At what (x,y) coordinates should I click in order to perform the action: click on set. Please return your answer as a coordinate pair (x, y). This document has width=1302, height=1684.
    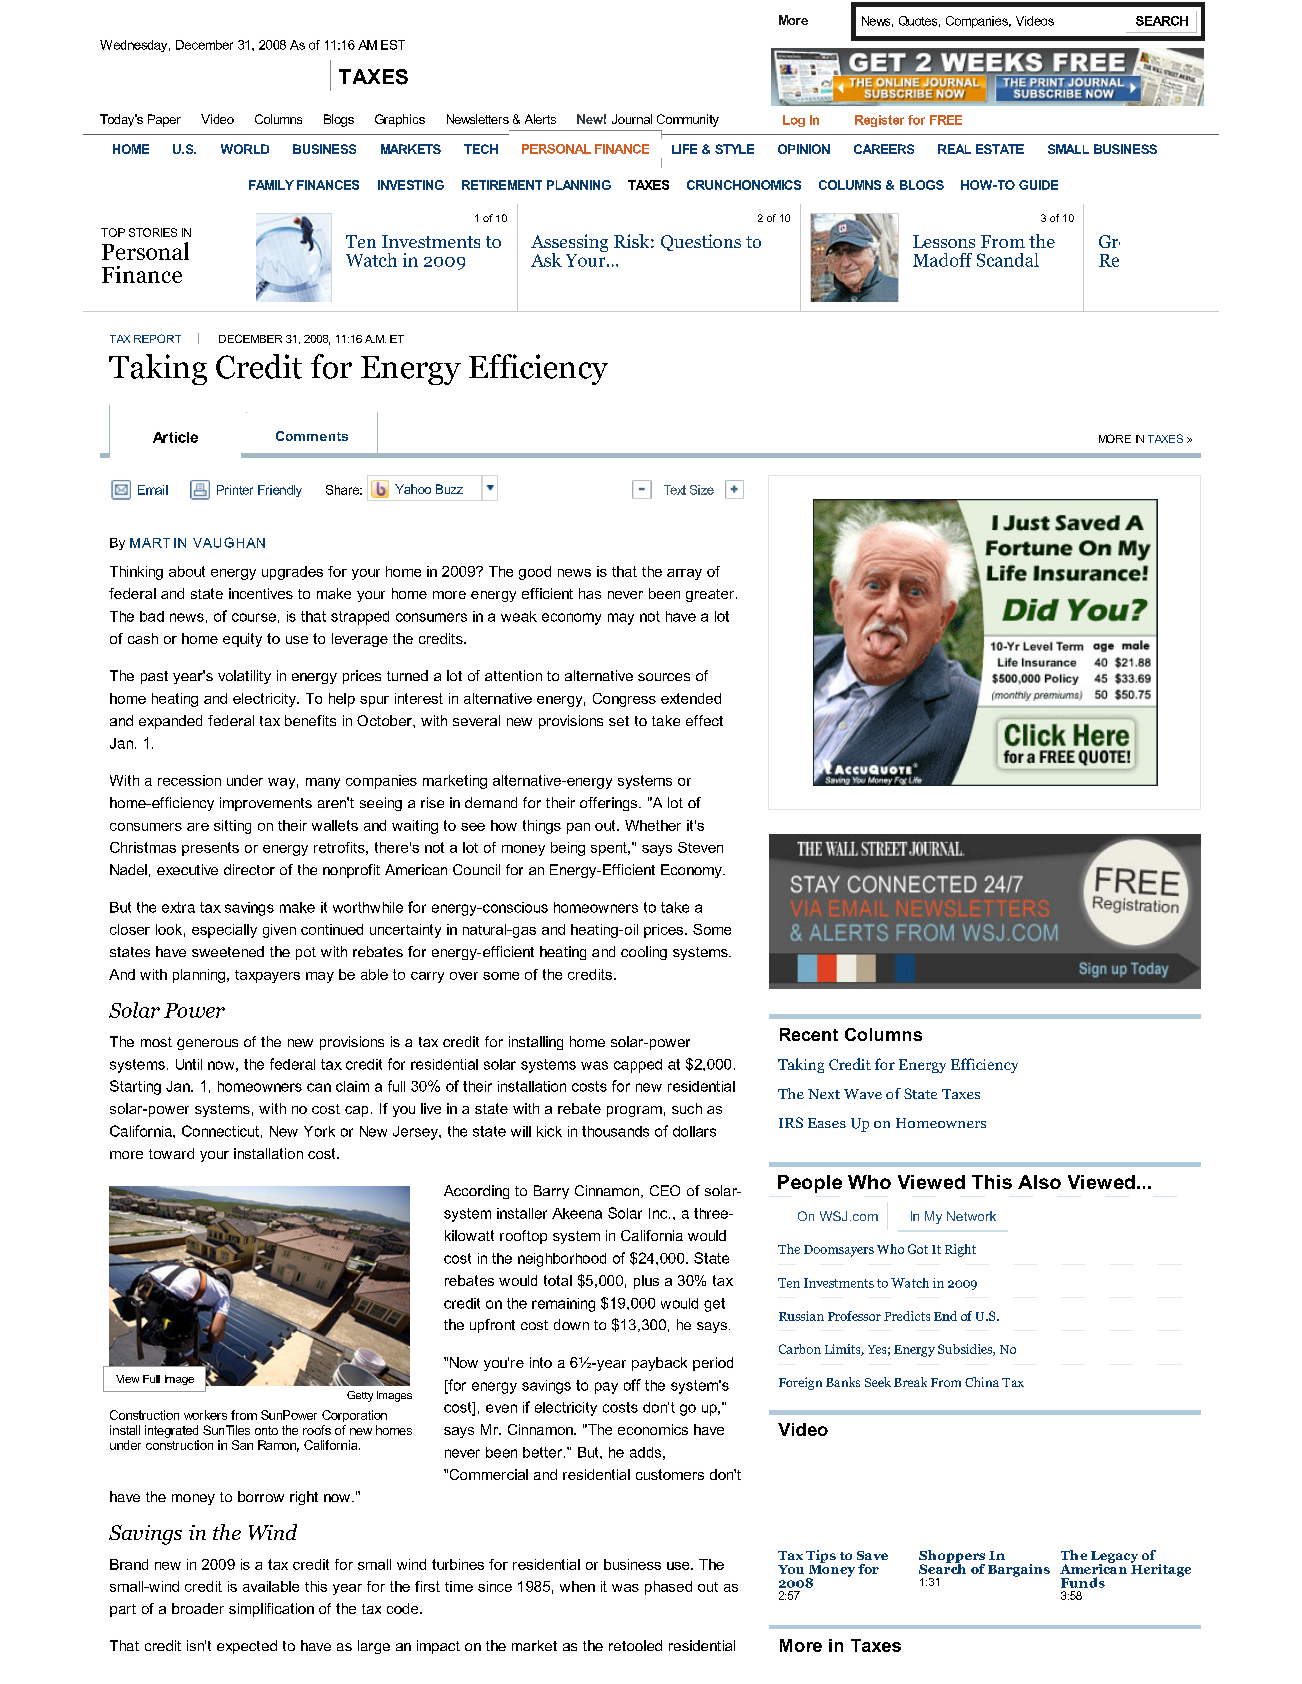
    Looking at the image, I should click on (619, 721).
